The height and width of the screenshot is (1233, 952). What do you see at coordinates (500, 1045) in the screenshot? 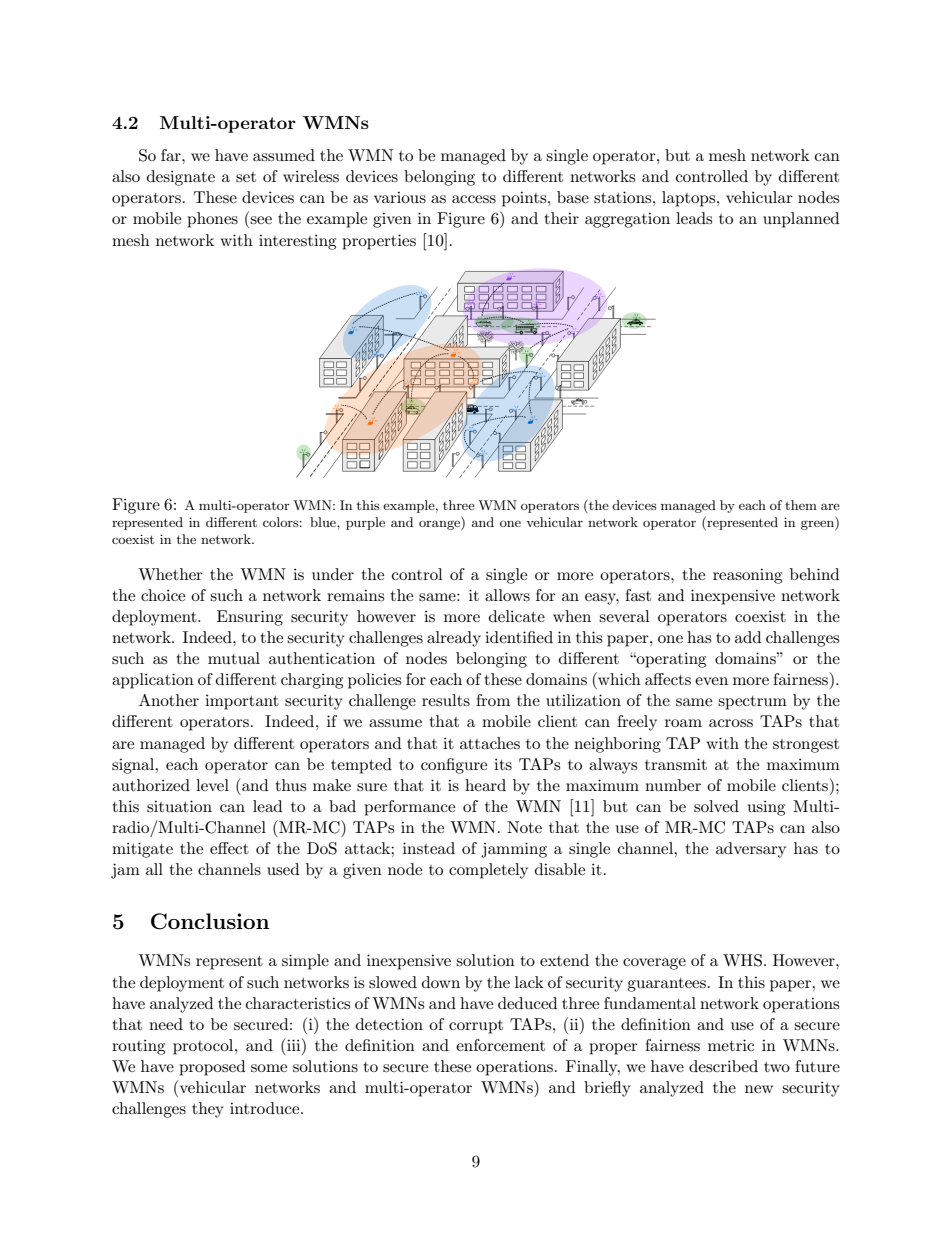
I see `enforcement` at bounding box center [500, 1045].
